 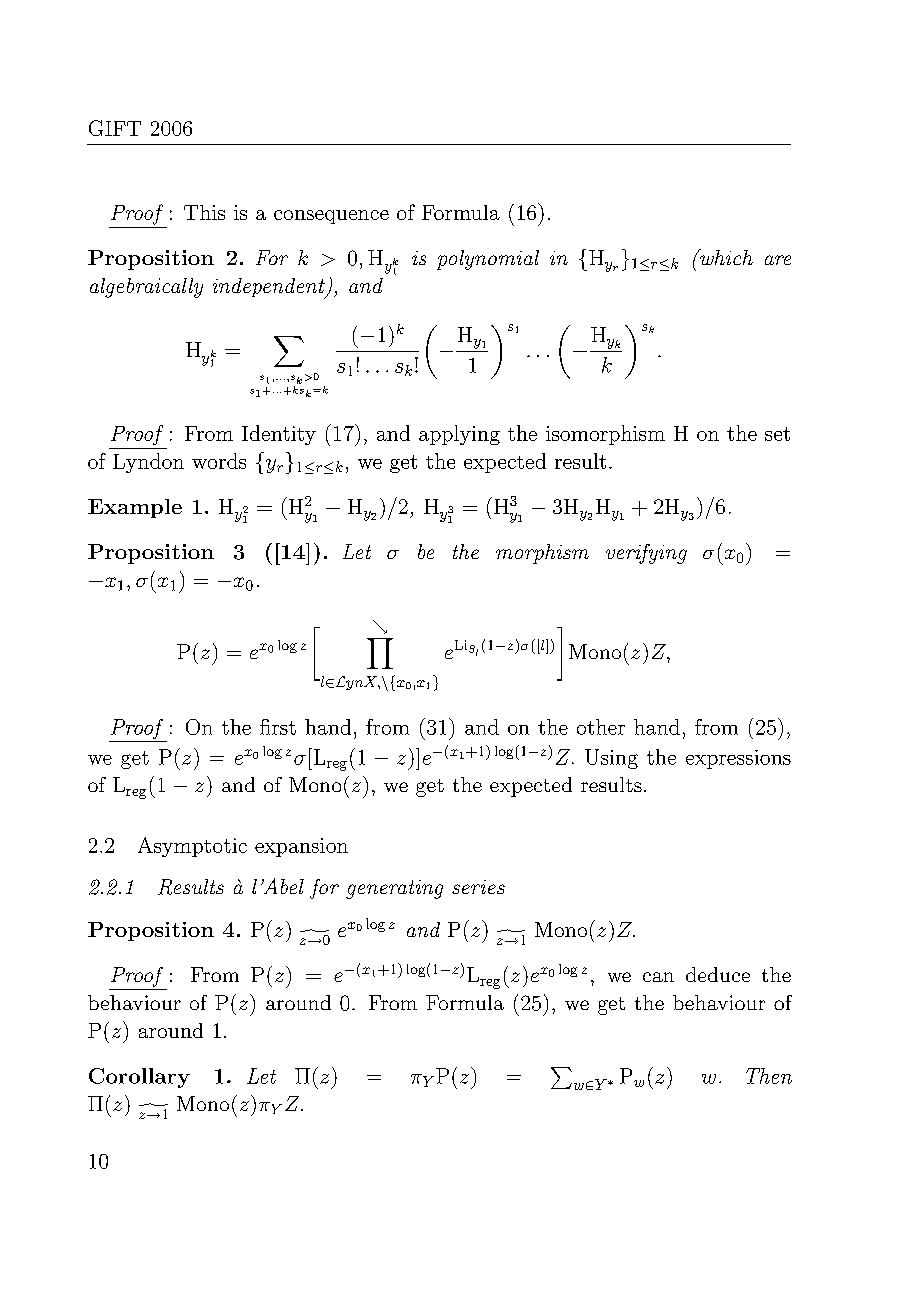 What do you see at coordinates (278, 727) in the page?
I see `first` at bounding box center [278, 727].
